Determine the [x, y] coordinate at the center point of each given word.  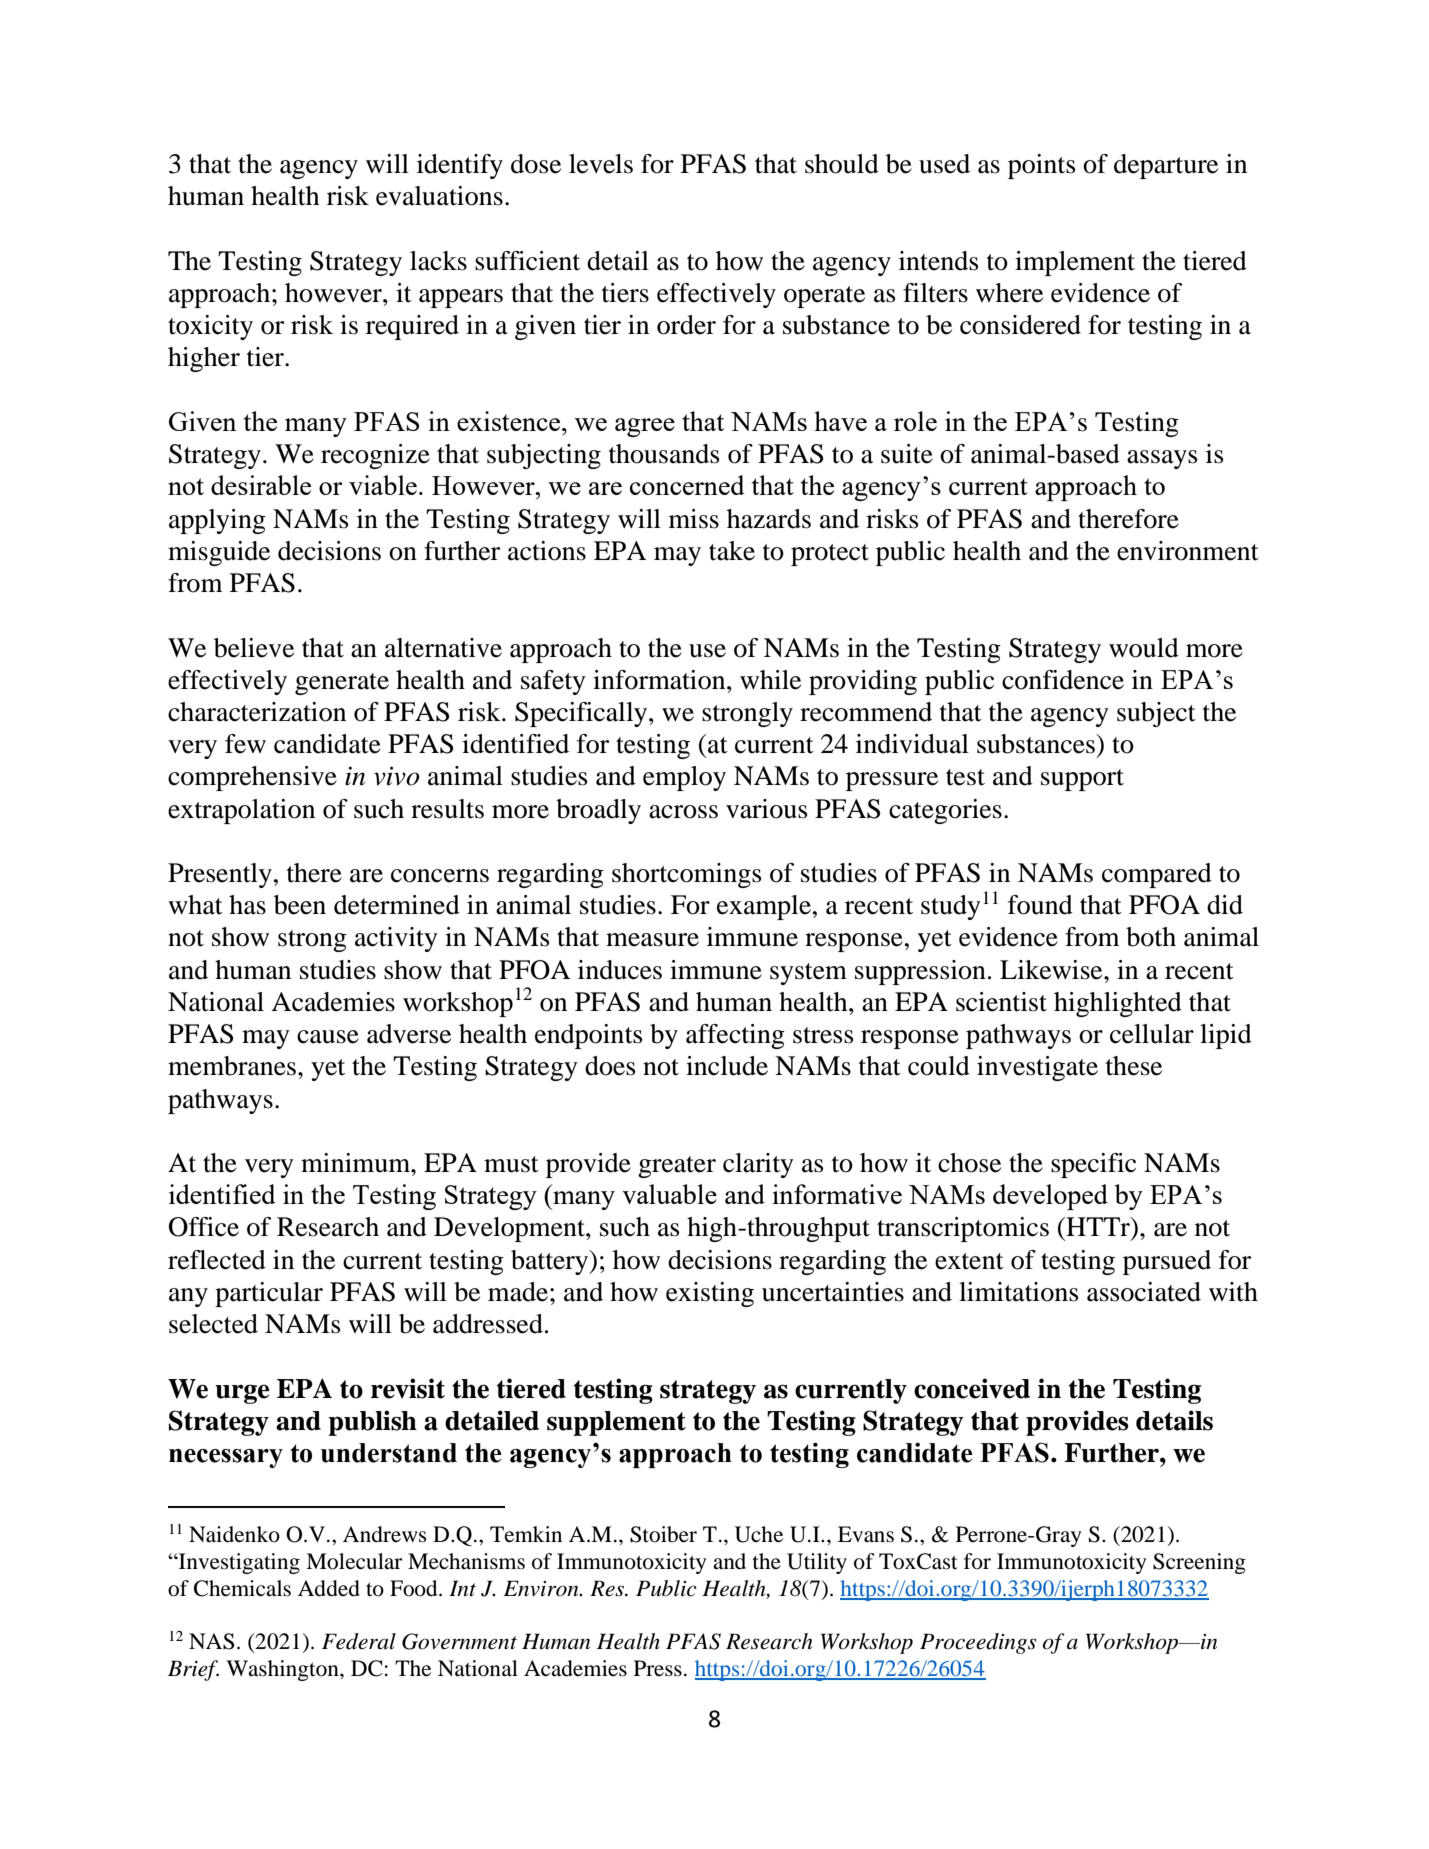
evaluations [439, 196]
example [764, 907]
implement [1075, 263]
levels [601, 164]
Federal [359, 1641]
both [1151, 937]
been [300, 905]
